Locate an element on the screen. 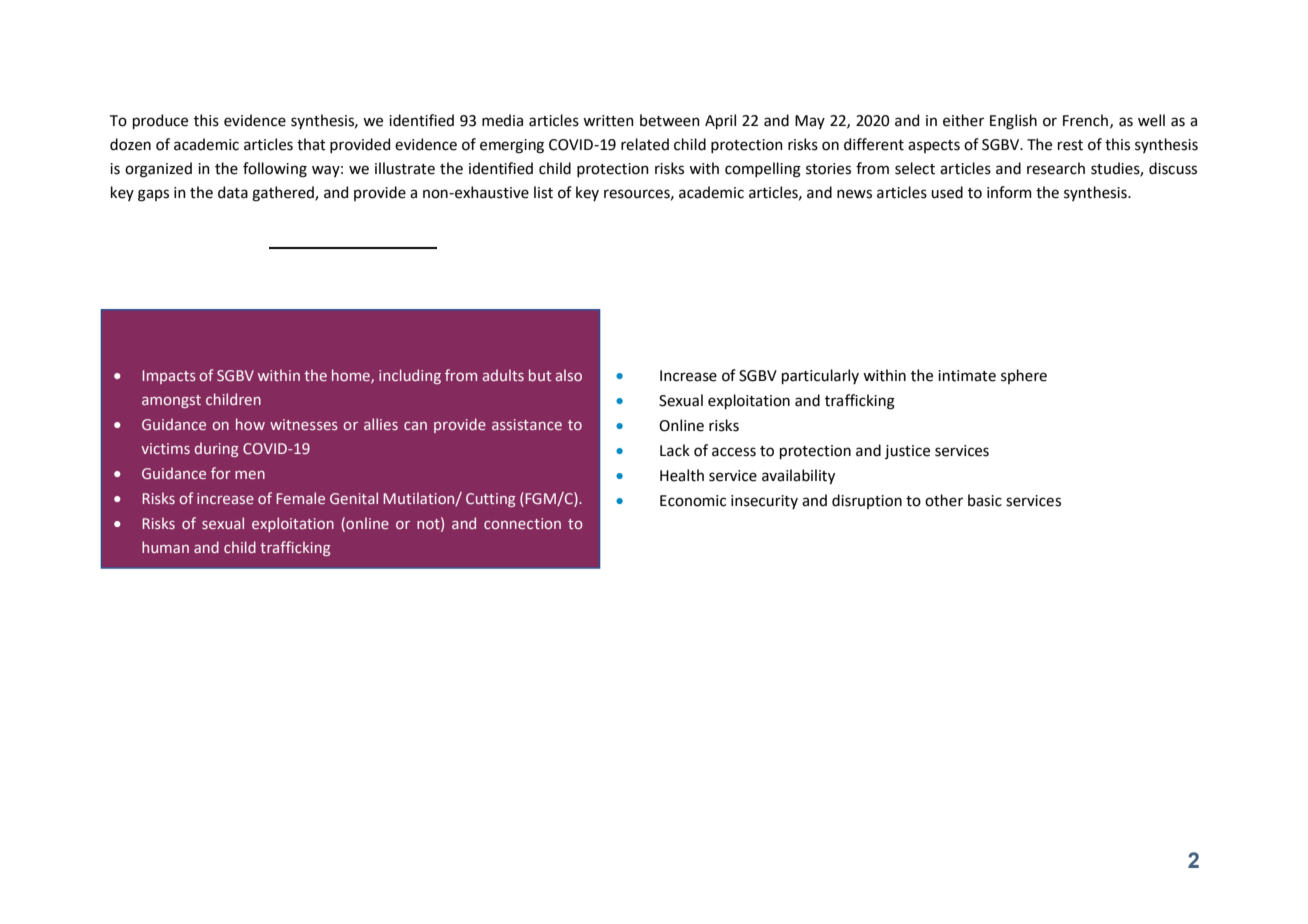 This screenshot has height=924, width=1308. rest is located at coordinates (1070, 145).
